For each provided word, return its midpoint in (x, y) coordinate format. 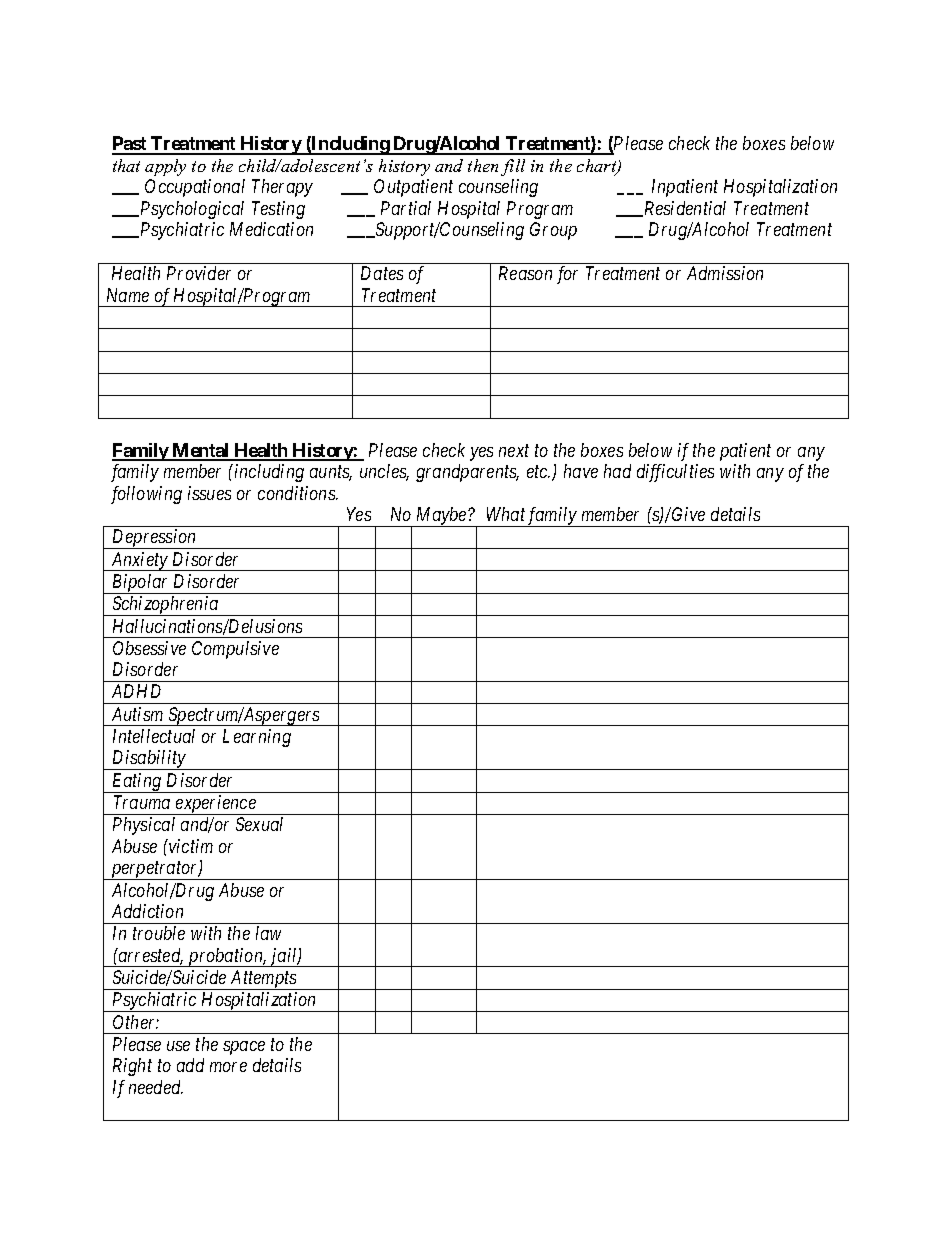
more (228, 1067)
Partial (406, 208)
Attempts (263, 980)
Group (553, 231)
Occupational (195, 188)
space (244, 1048)
